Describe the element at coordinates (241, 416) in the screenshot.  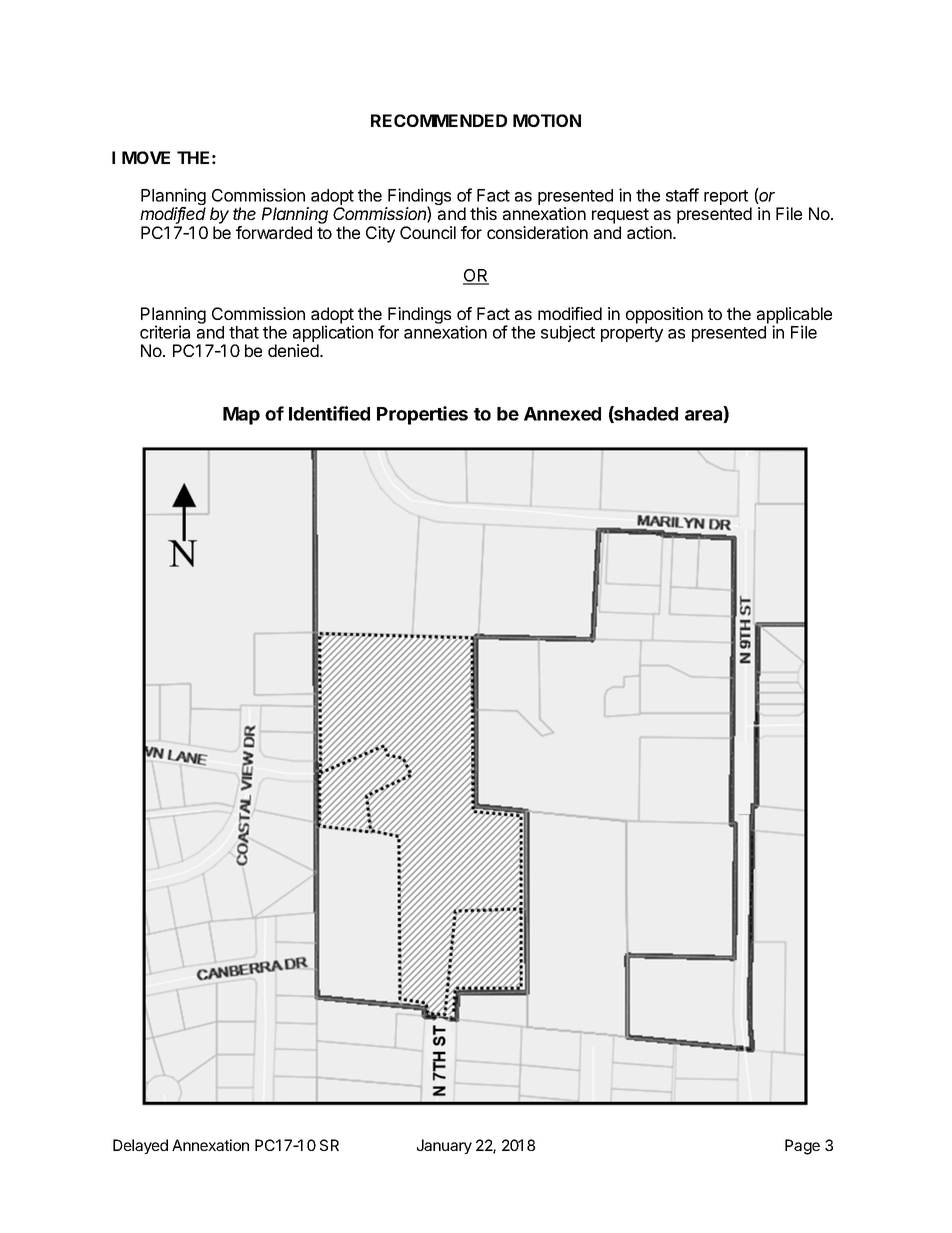
I see `Map` at that location.
